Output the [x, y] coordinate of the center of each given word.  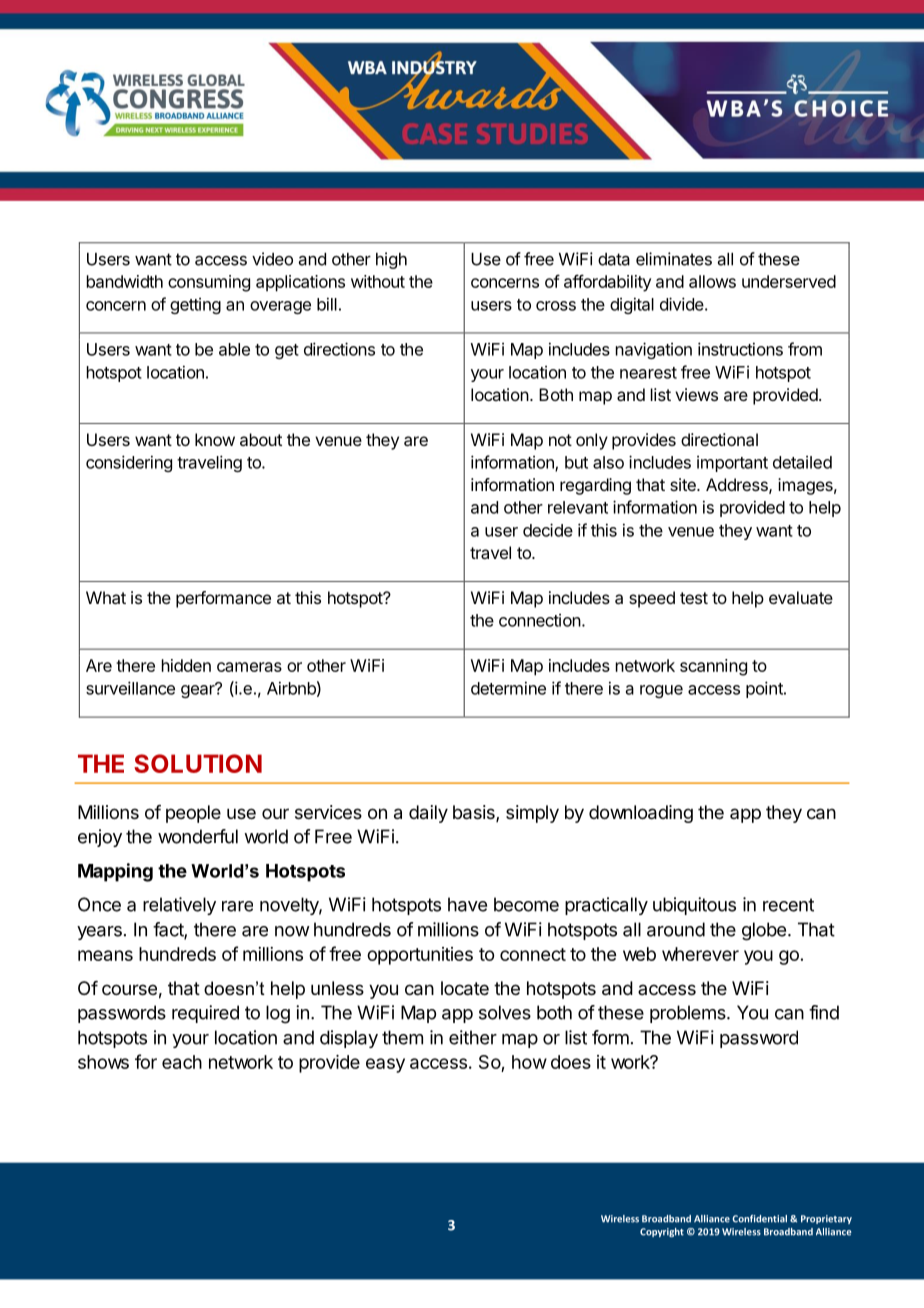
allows [712, 281]
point [765, 689]
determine [508, 688]
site [684, 484]
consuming [209, 283]
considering [129, 463]
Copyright [662, 1232]
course [129, 989]
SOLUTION [198, 763]
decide [548, 530]
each [182, 1062]
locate [465, 988]
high [391, 260]
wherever [700, 954]
